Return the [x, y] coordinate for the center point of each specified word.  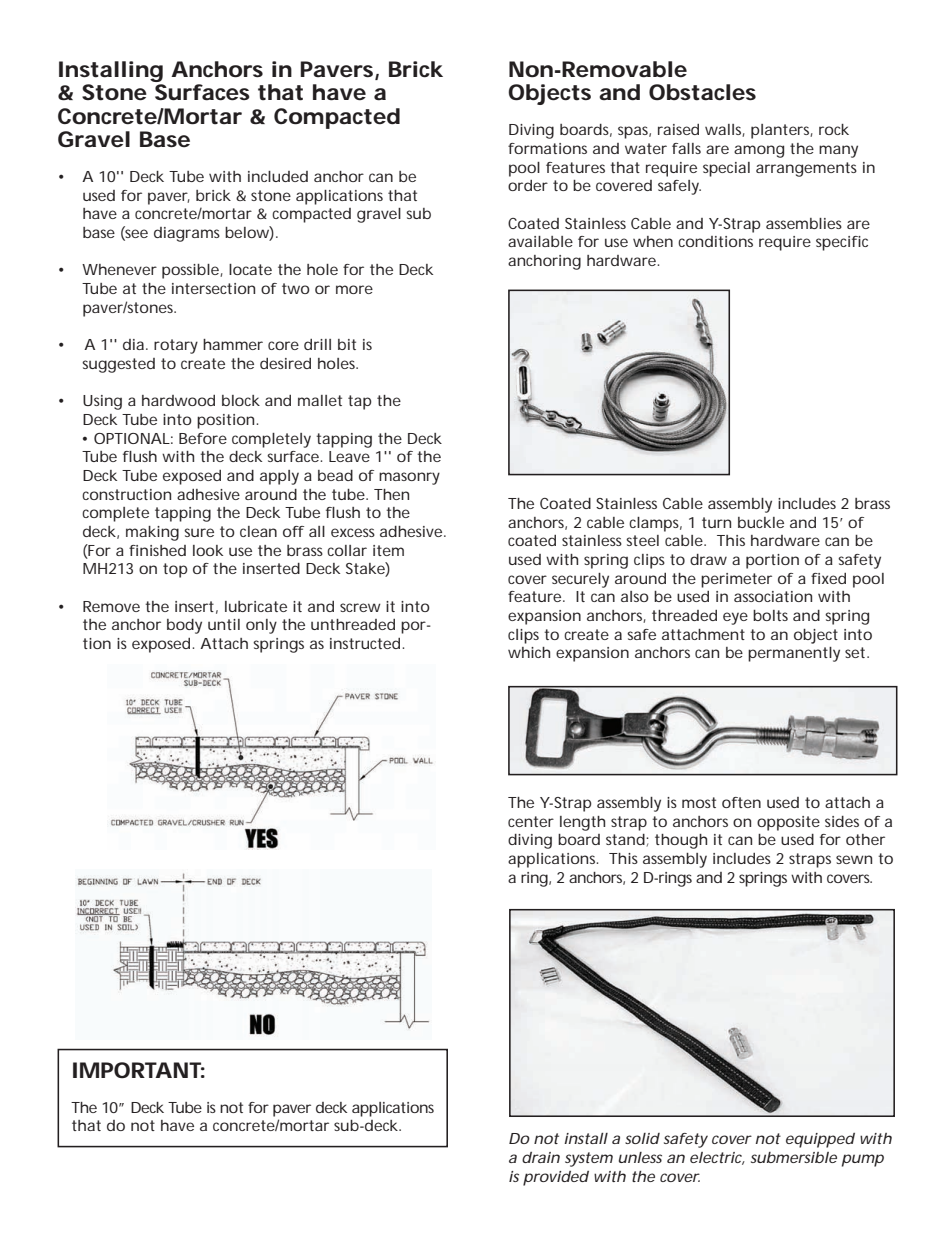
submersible [794, 1157]
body [184, 626]
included [278, 176]
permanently [794, 654]
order [528, 185]
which [529, 652]
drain [541, 1157]
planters [782, 131]
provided [556, 1178]
